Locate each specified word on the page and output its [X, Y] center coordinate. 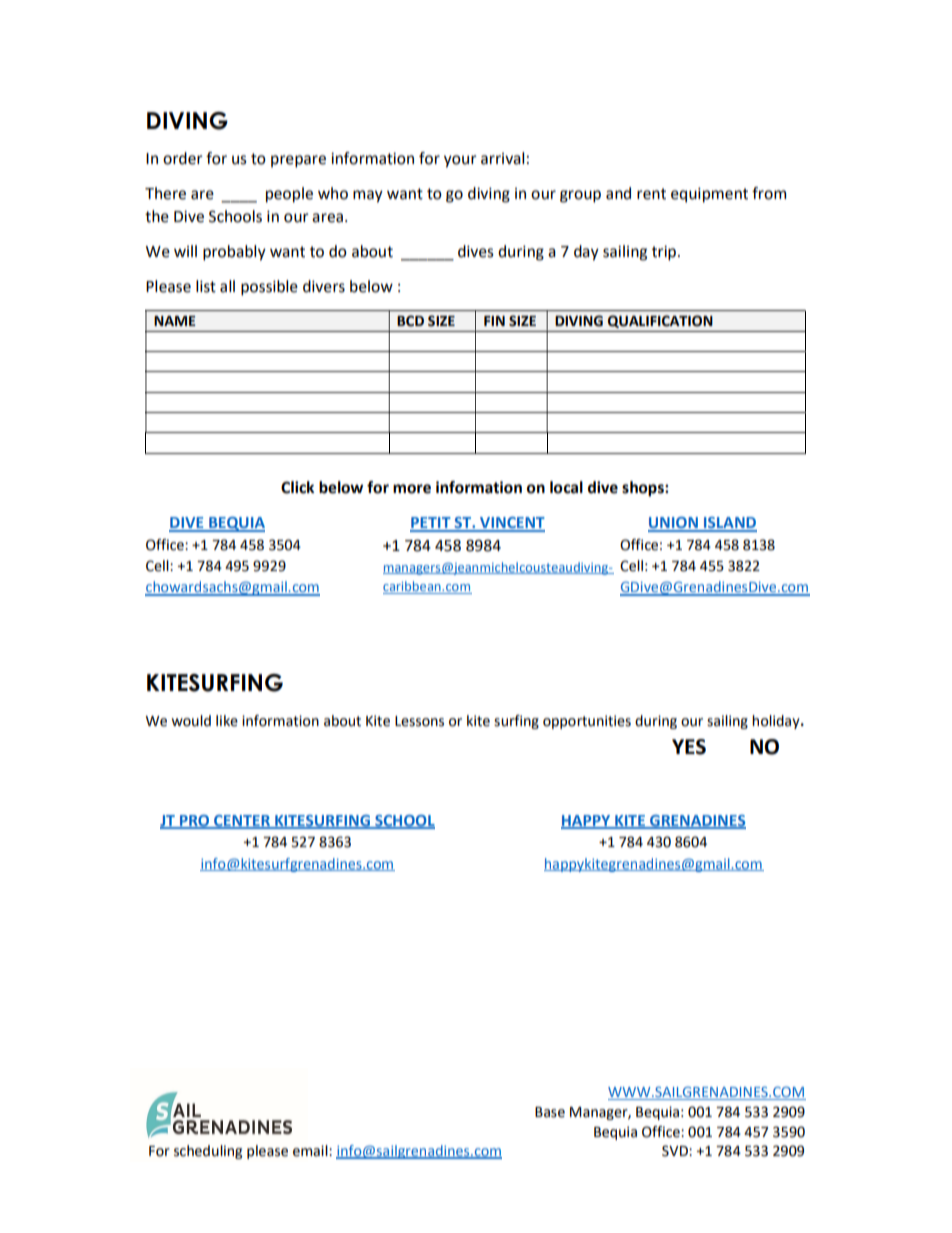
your [460, 161]
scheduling [208, 1152]
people [289, 195]
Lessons [419, 721]
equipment [709, 195]
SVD [676, 1151]
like [227, 721]
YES [689, 747]
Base [550, 1112]
